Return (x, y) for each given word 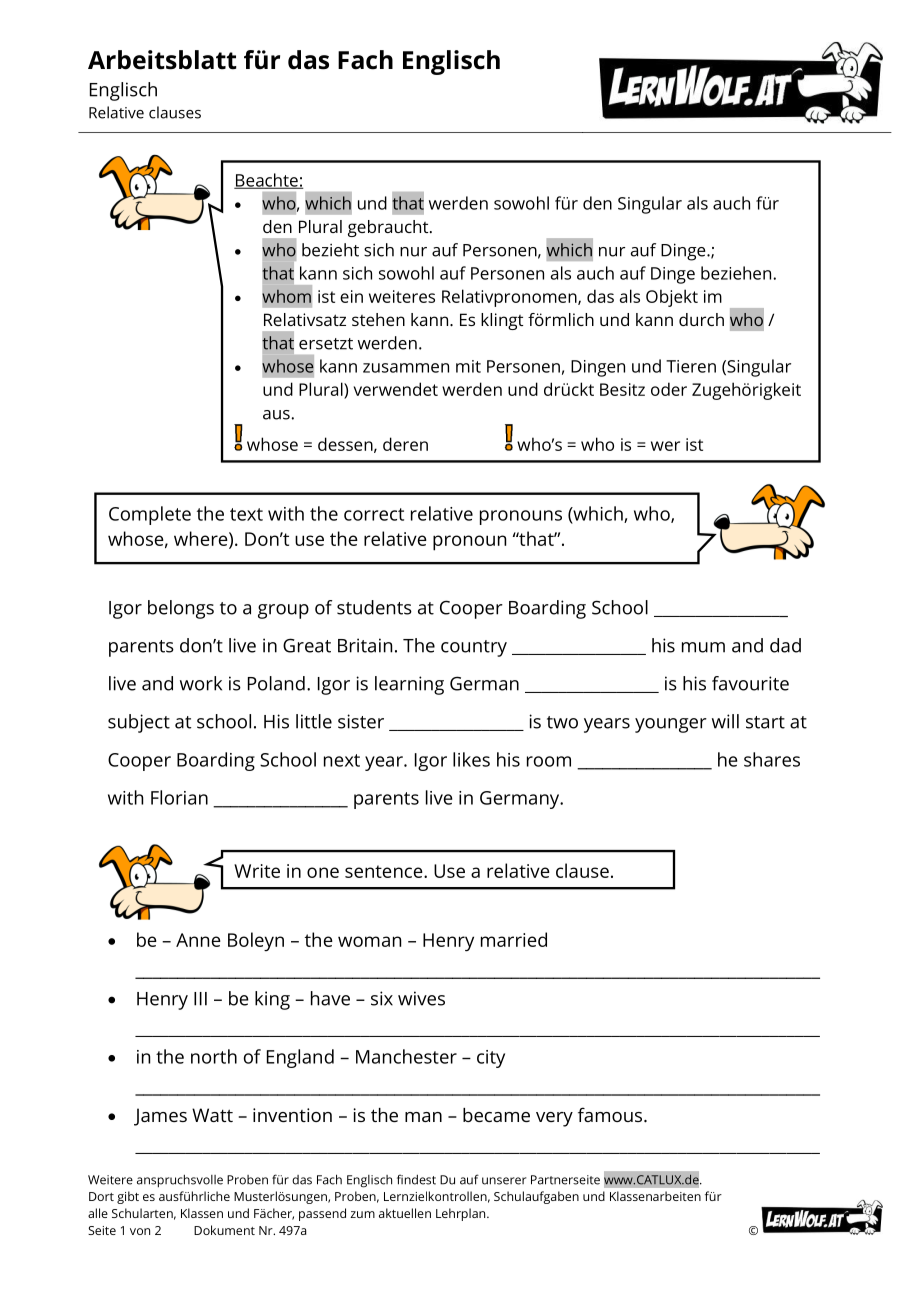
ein (351, 296)
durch (701, 319)
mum (703, 647)
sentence (385, 871)
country (474, 648)
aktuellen (405, 1213)
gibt (128, 1197)
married (514, 939)
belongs (181, 609)
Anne (198, 940)
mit (468, 366)
